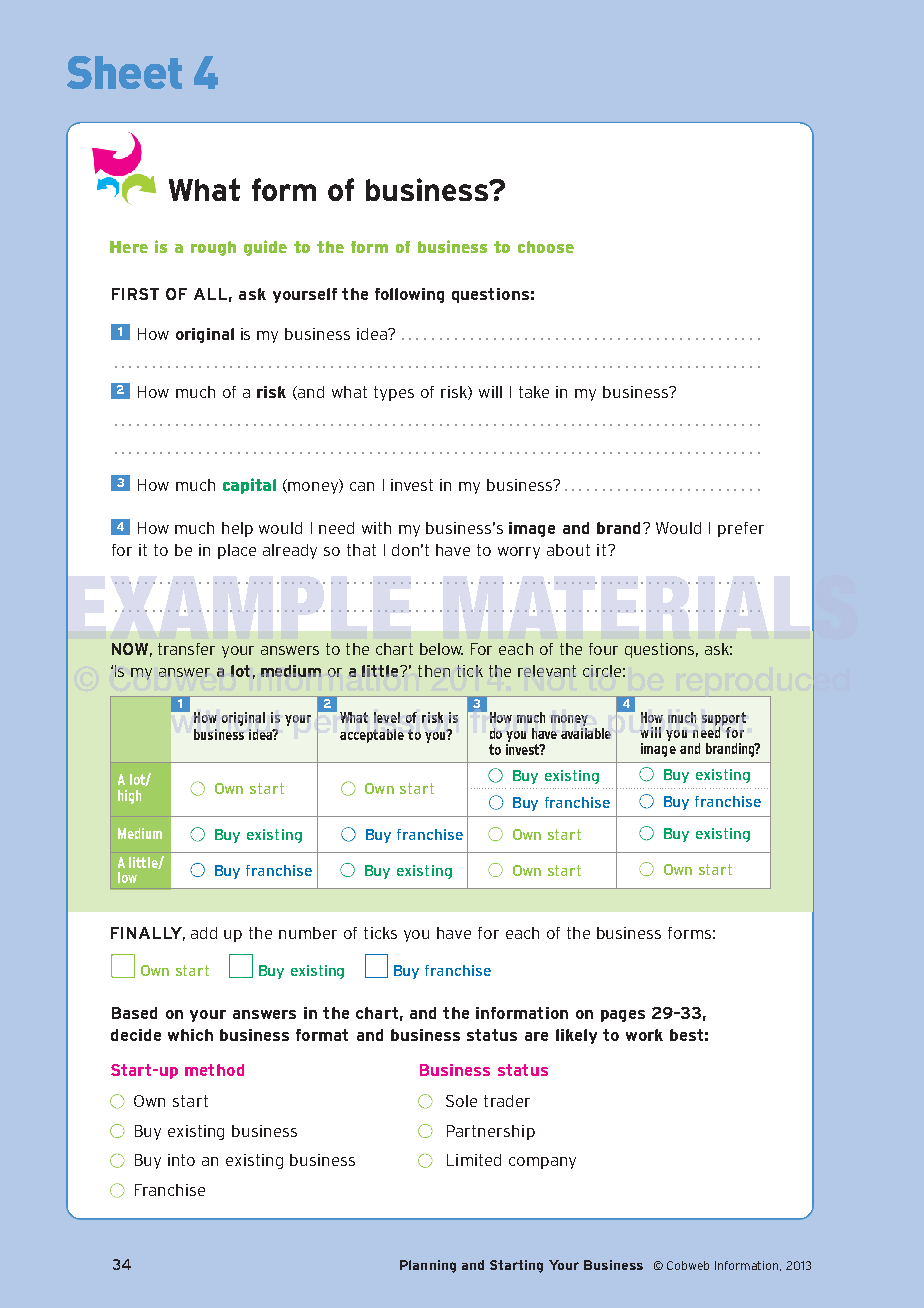 This page has height=1308, width=924. Describe the element at coordinates (534, 392) in the page. I see `take` at that location.
